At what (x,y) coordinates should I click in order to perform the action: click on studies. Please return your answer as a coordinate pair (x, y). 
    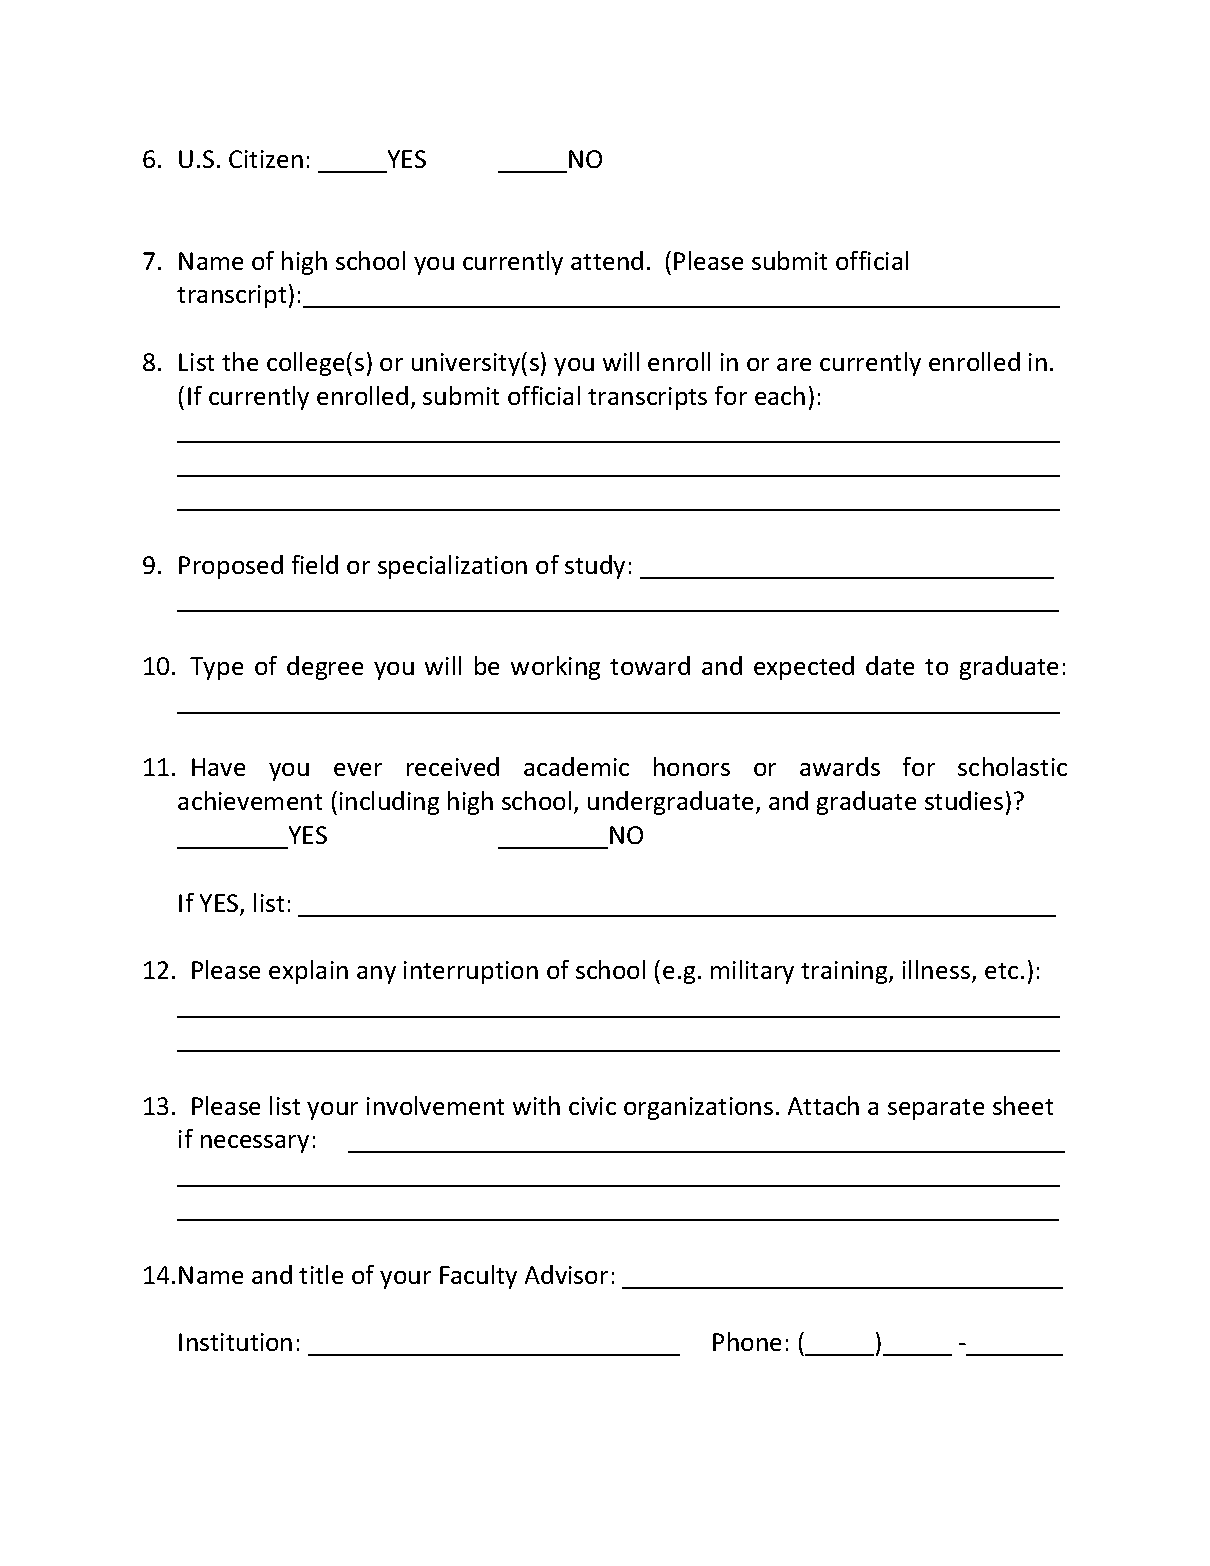
    Looking at the image, I should click on (964, 800).
